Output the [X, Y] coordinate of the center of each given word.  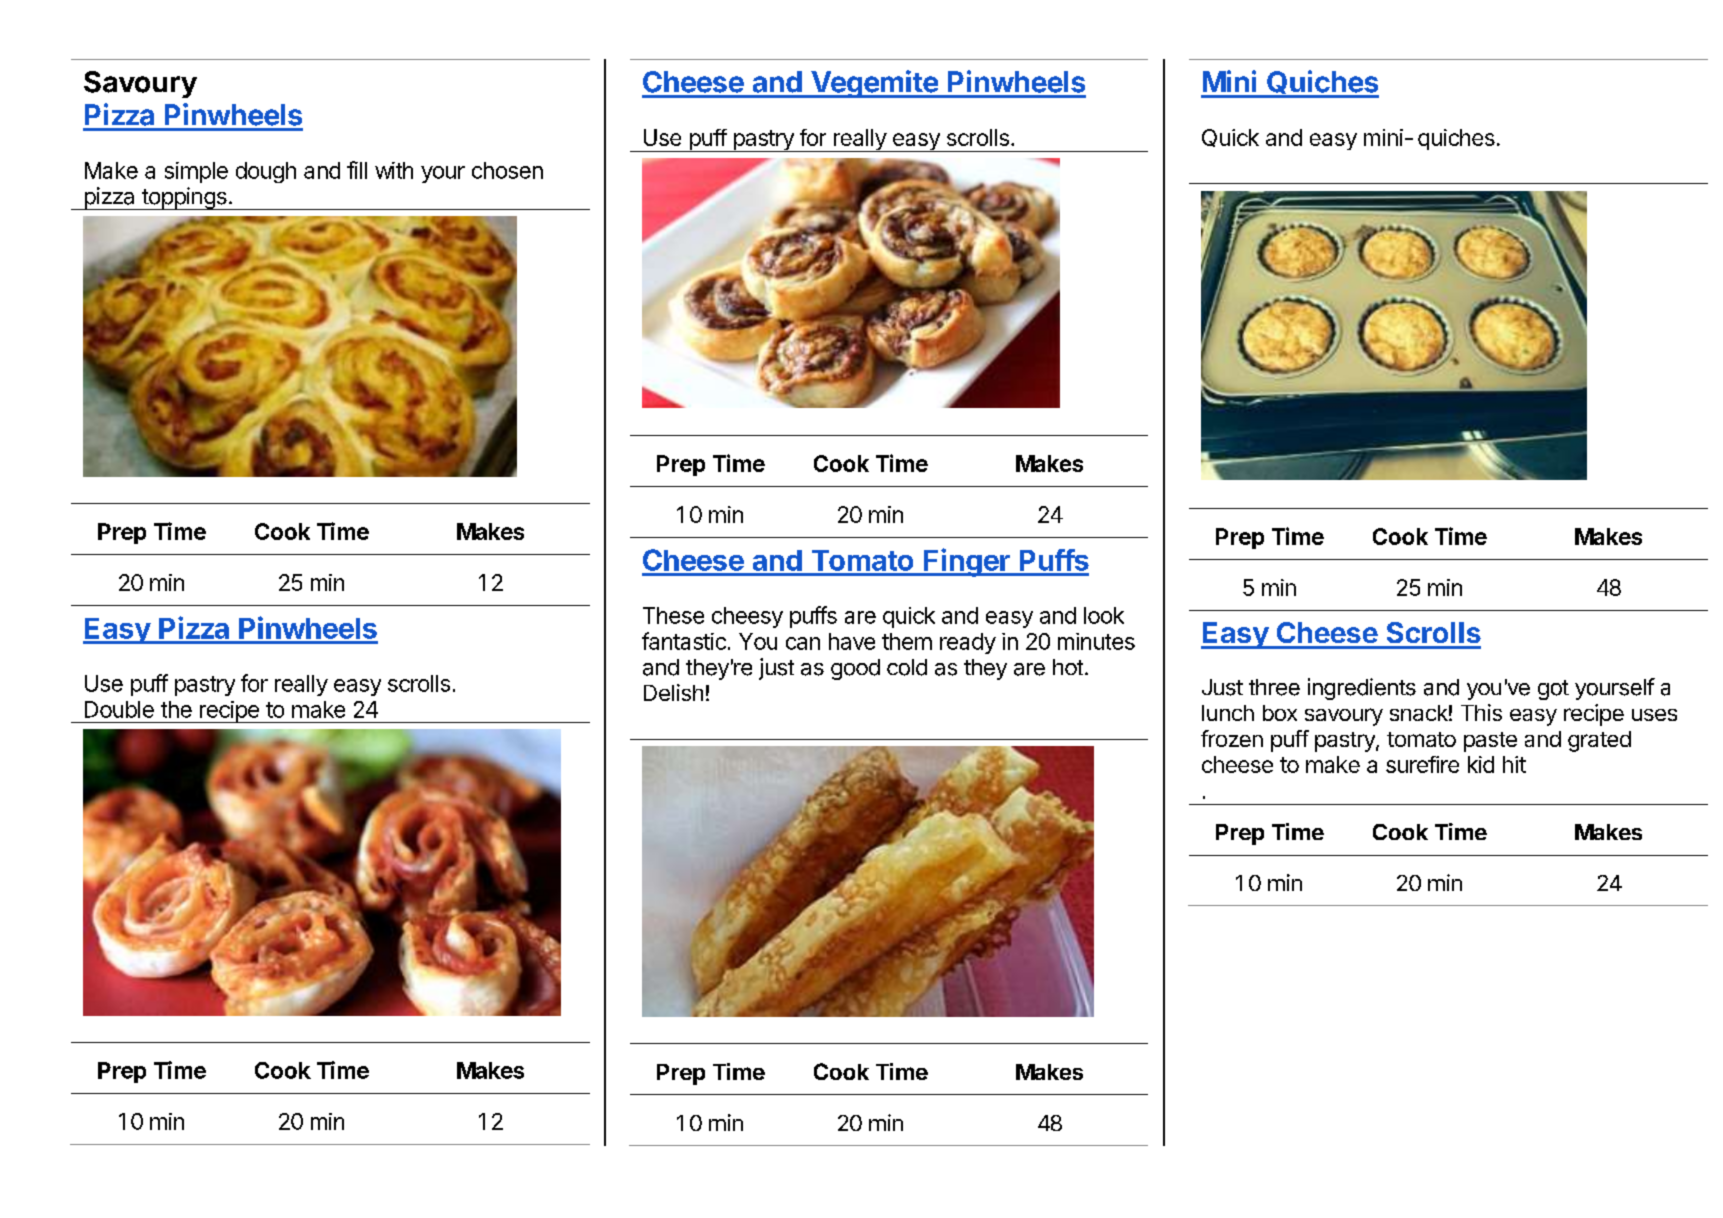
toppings [184, 198]
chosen [507, 170]
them [907, 641]
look [1104, 615]
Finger [967, 562]
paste [1490, 742]
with [394, 170]
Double [119, 709]
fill [357, 170]
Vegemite [874, 84]
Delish [673, 692]
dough [266, 172]
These [673, 615]
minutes [1096, 641]
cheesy [747, 617]
